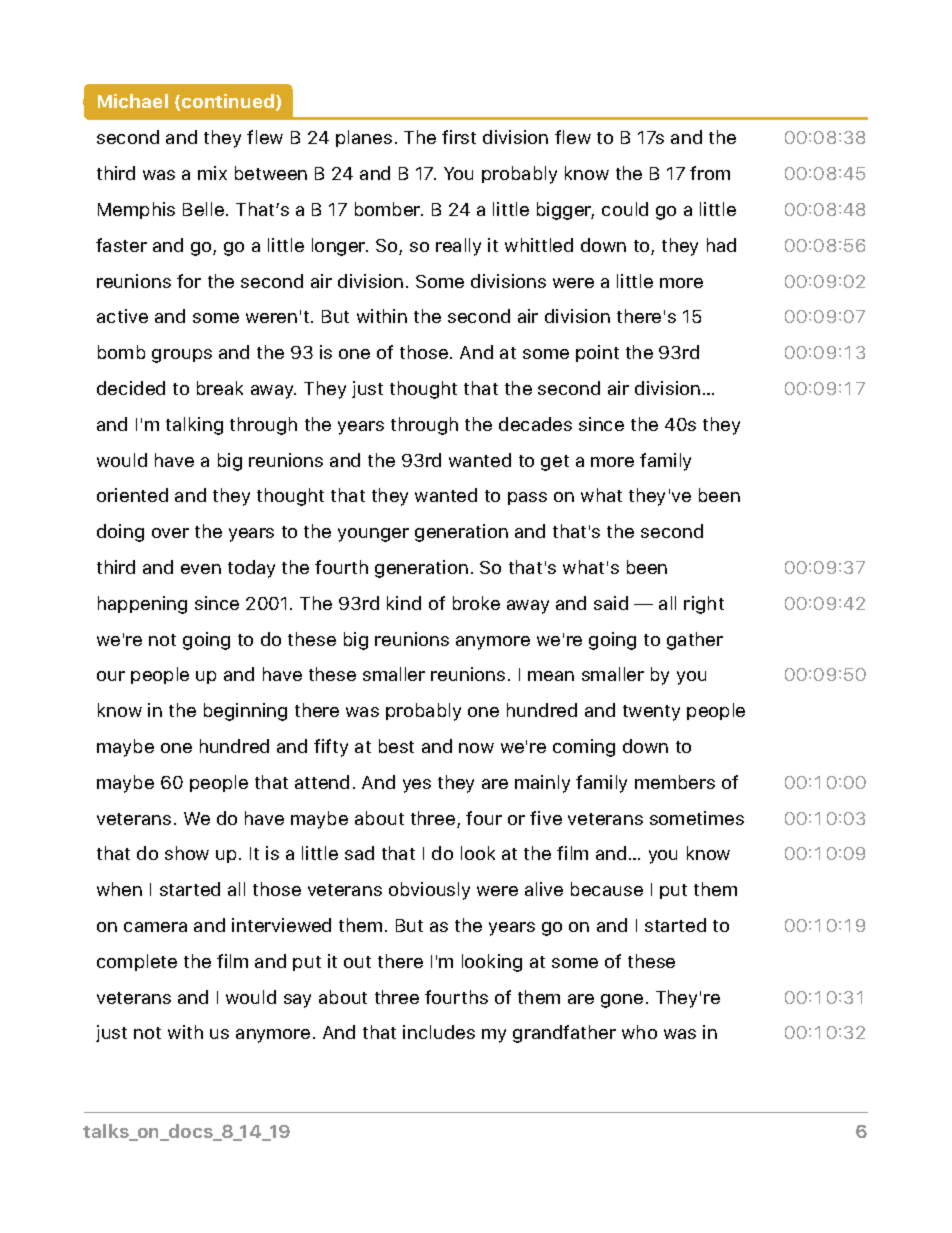 The height and width of the screenshot is (1233, 952). Describe the element at coordinates (439, 1032) in the screenshot. I see `includes` at that location.
